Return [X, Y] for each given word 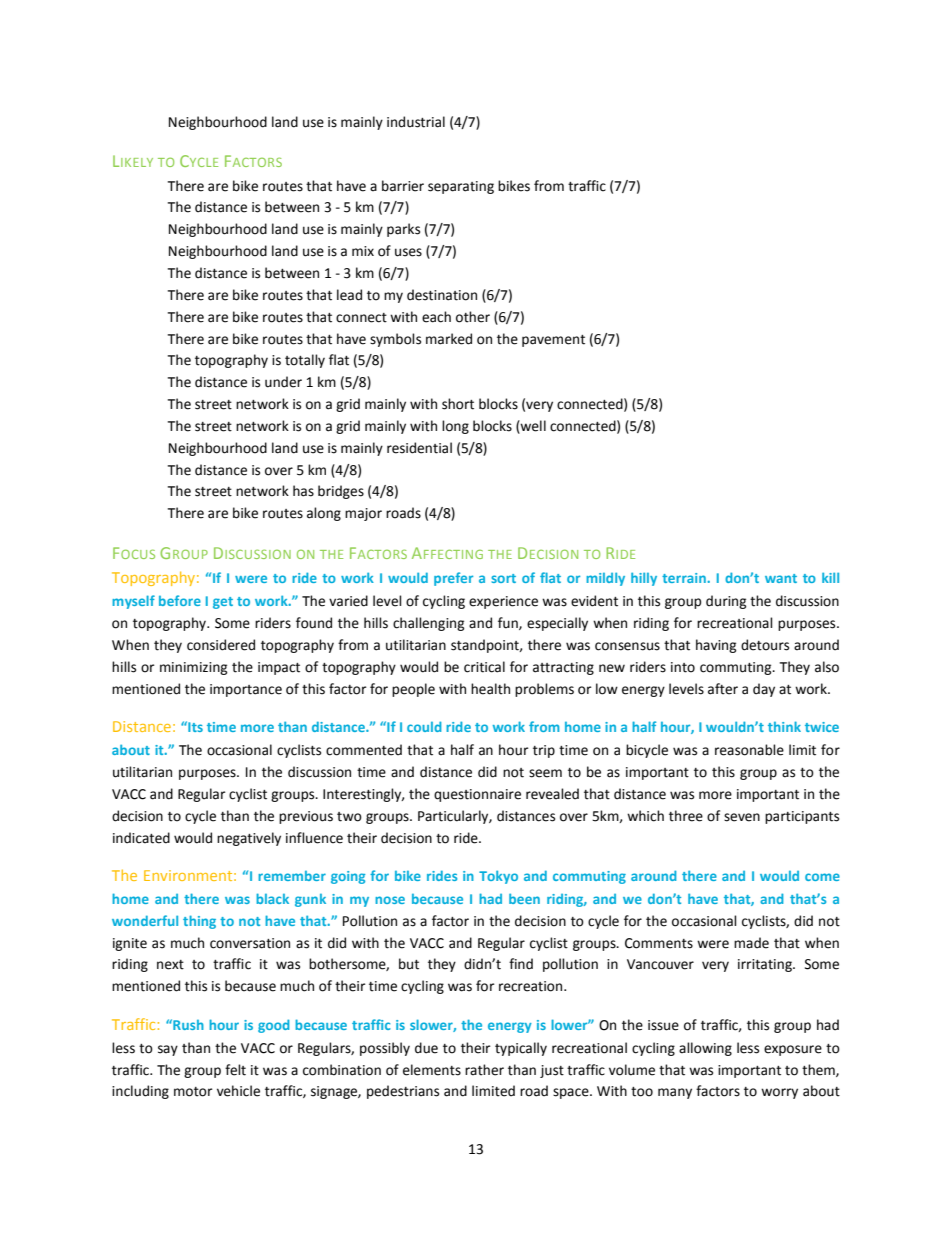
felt [235, 1070]
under [283, 382]
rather [484, 1070]
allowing [705, 1049]
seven [742, 817]
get [223, 603]
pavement [553, 341]
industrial [416, 122]
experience [503, 602]
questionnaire [477, 795]
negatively [249, 839]
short [458, 404]
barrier [403, 186]
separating [461, 187]
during [726, 602]
